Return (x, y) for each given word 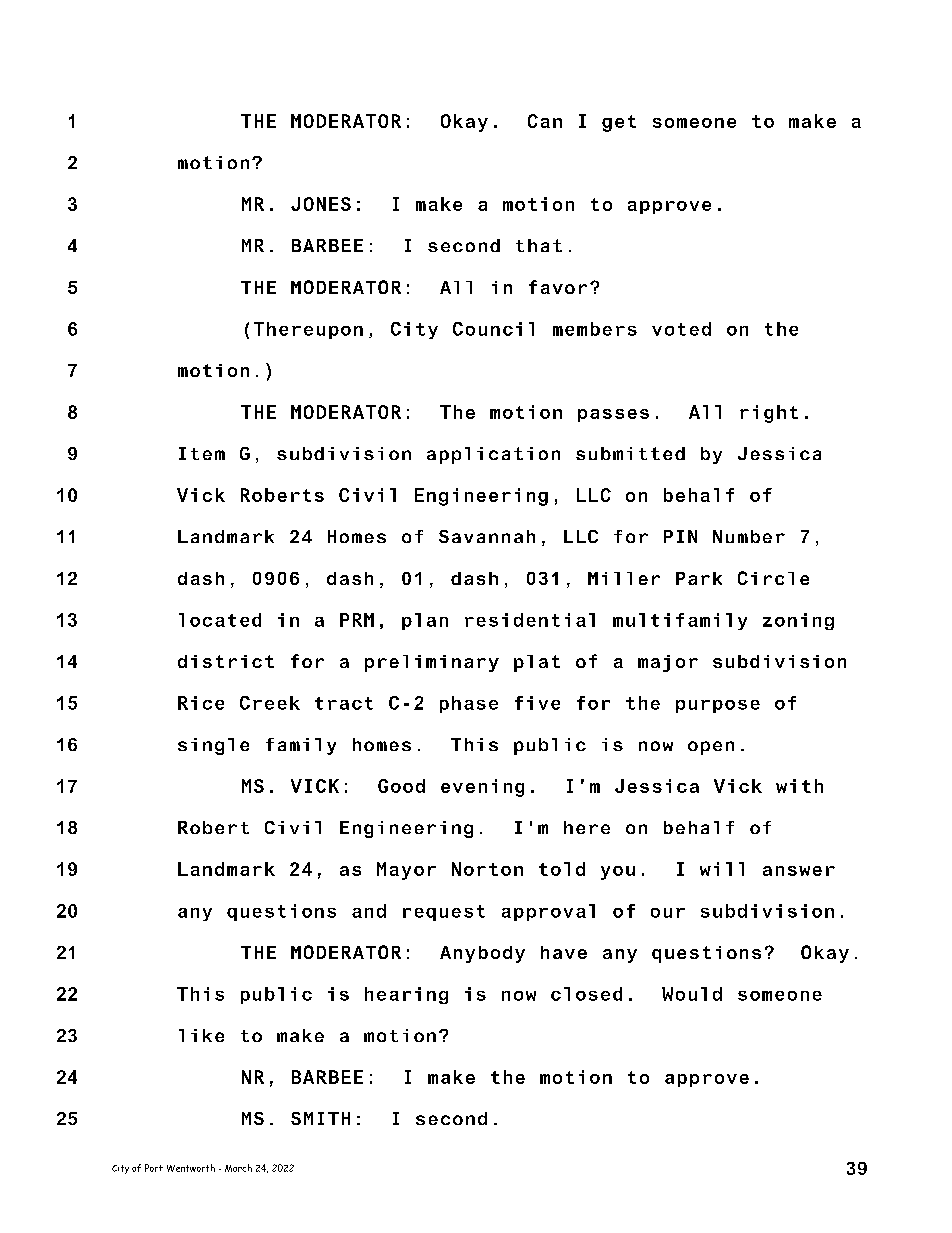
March (238, 1168)
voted (681, 329)
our (668, 913)
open (711, 748)
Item (202, 453)
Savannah (487, 536)
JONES (321, 204)
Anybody (482, 954)
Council (493, 329)
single (213, 746)
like (201, 1035)
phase (469, 704)
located (220, 620)
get (619, 123)
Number (749, 536)
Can (545, 121)
